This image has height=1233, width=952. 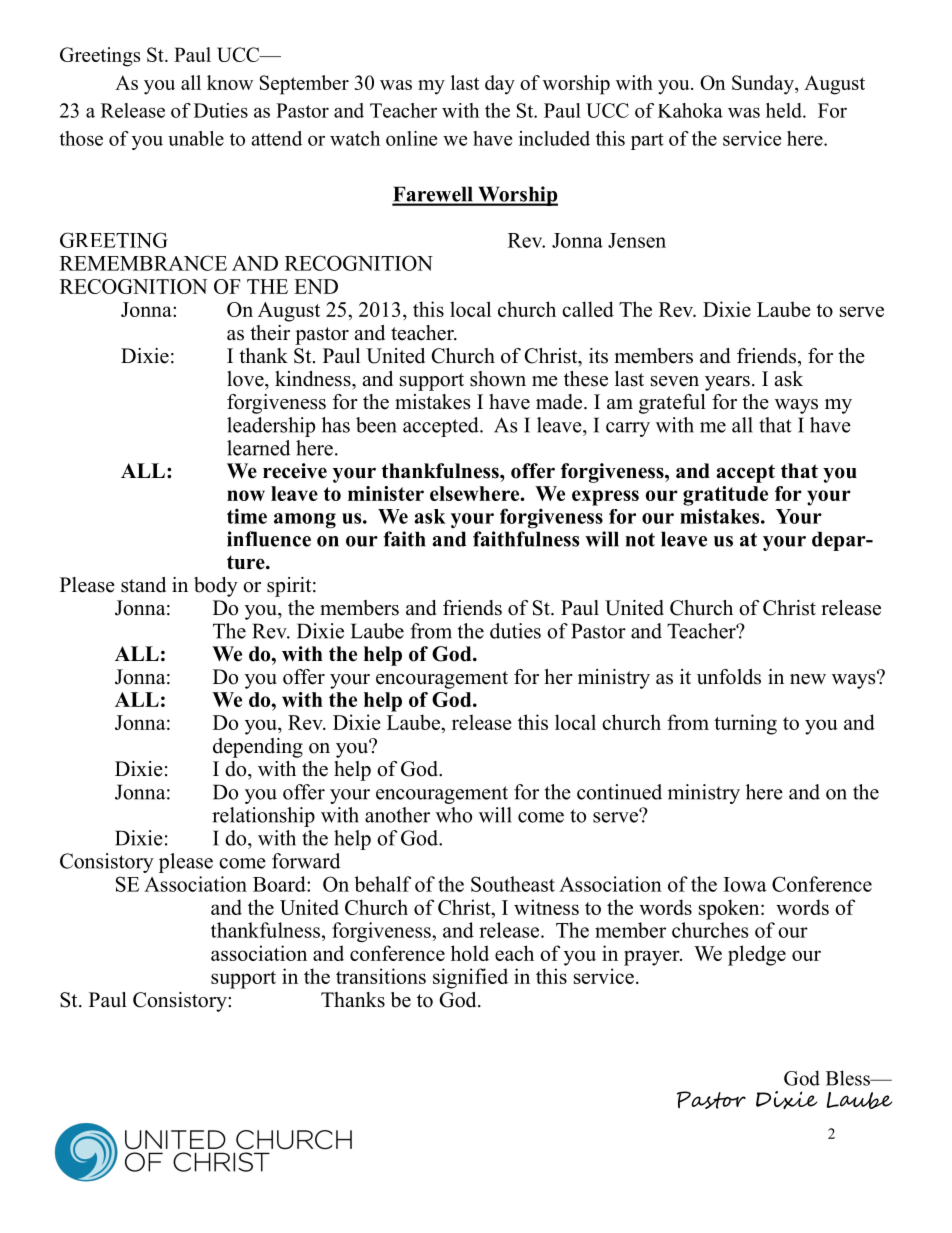 What do you see at coordinates (381, 976) in the image?
I see `transitions` at bounding box center [381, 976].
